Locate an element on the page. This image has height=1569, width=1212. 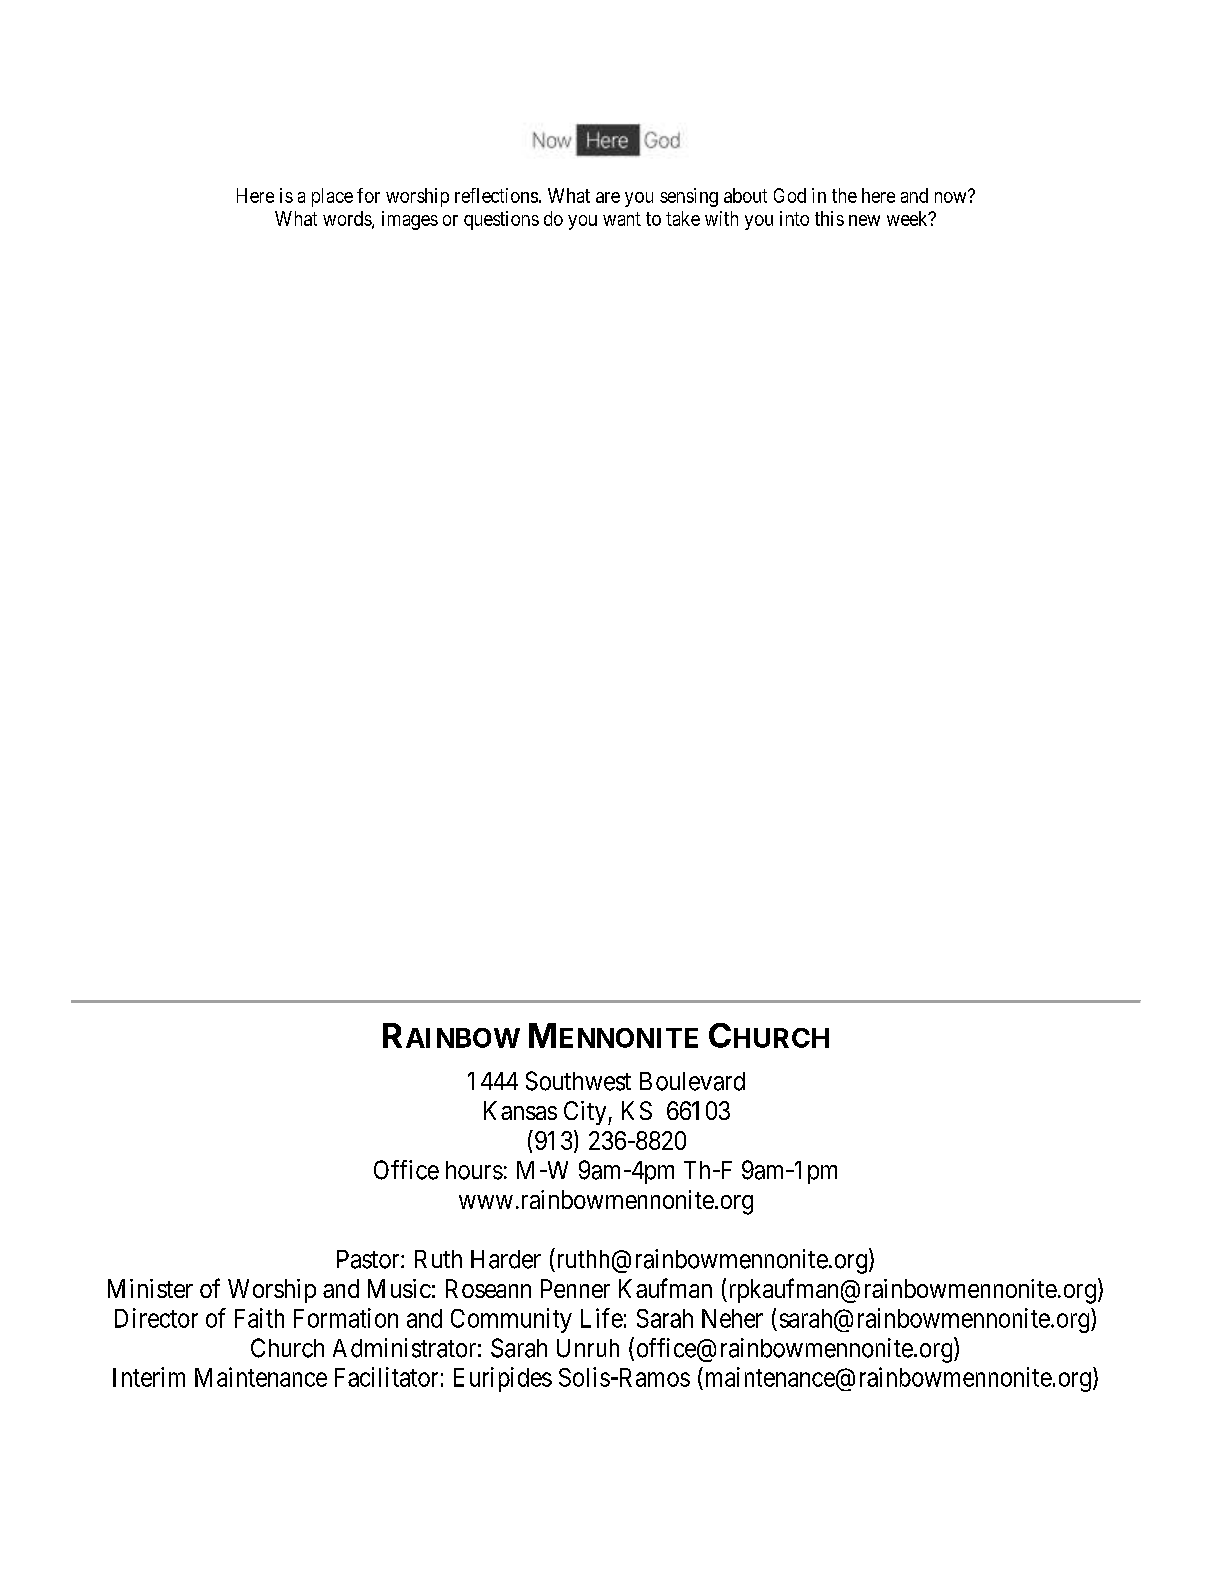
new is located at coordinates (864, 220).
